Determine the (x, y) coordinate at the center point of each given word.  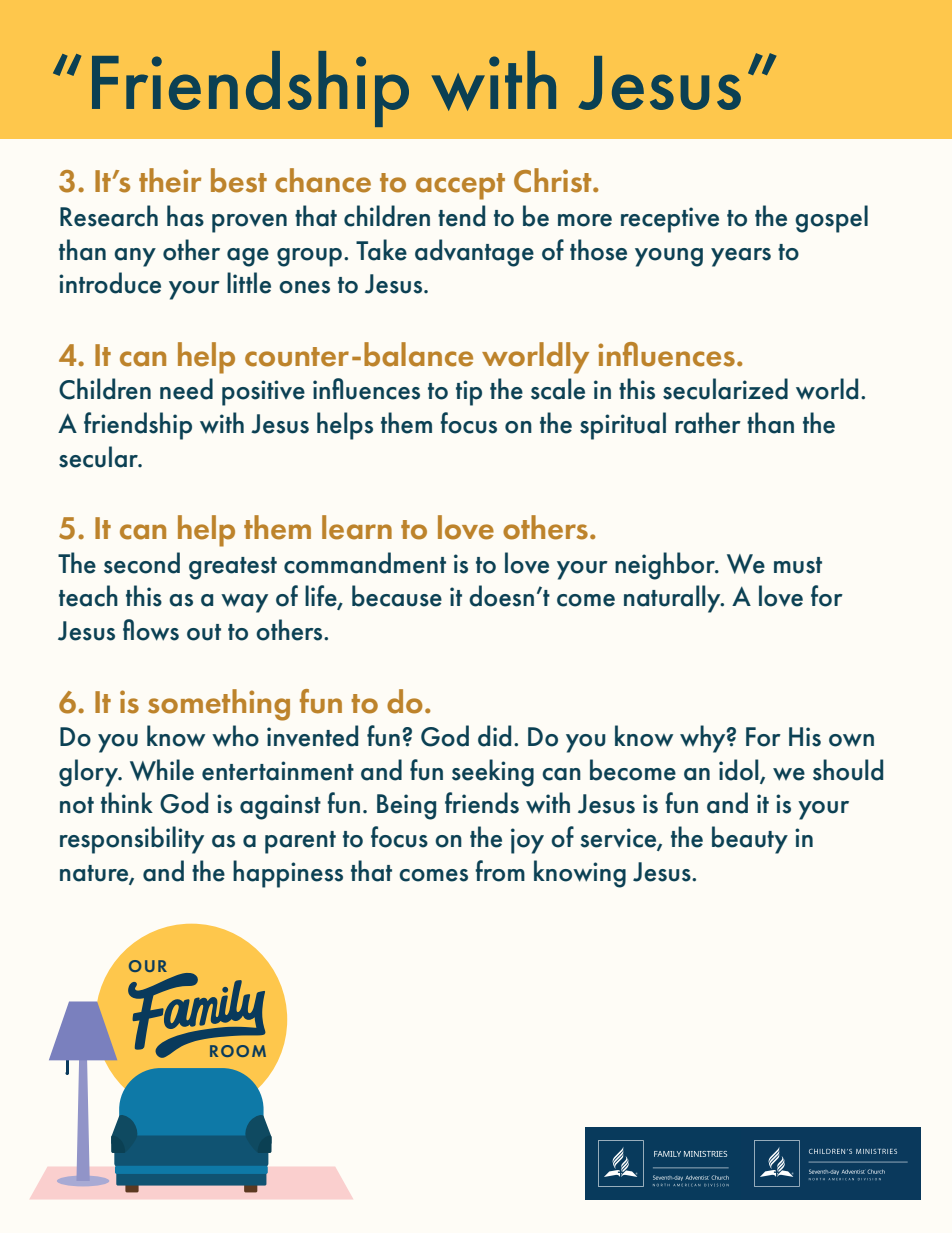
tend (461, 216)
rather (708, 423)
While (162, 770)
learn (357, 527)
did (494, 736)
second (142, 563)
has (185, 216)
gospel (831, 219)
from (500, 871)
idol (740, 771)
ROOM (238, 1051)
